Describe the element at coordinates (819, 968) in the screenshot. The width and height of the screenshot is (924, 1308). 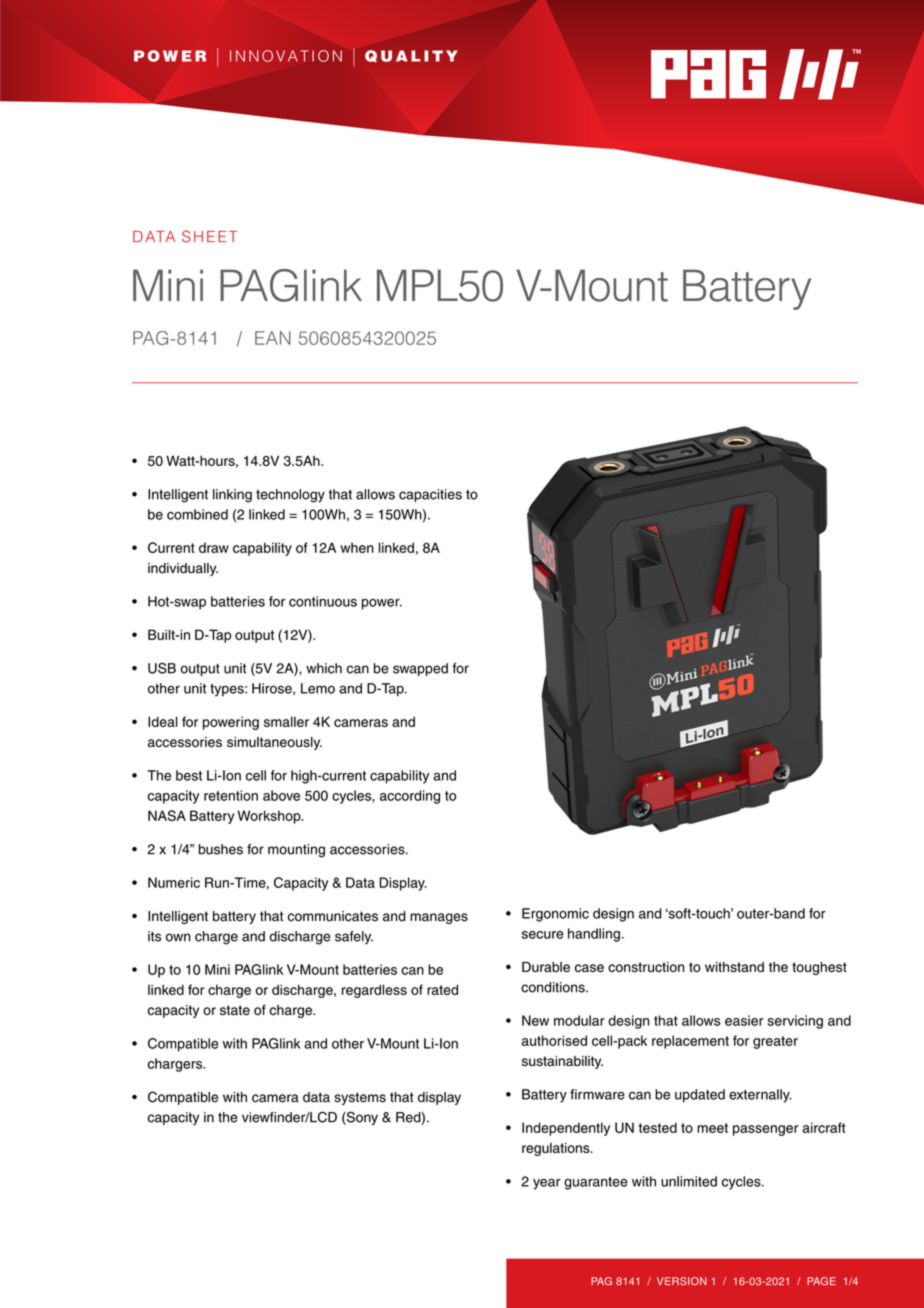
I see `toughest` at that location.
